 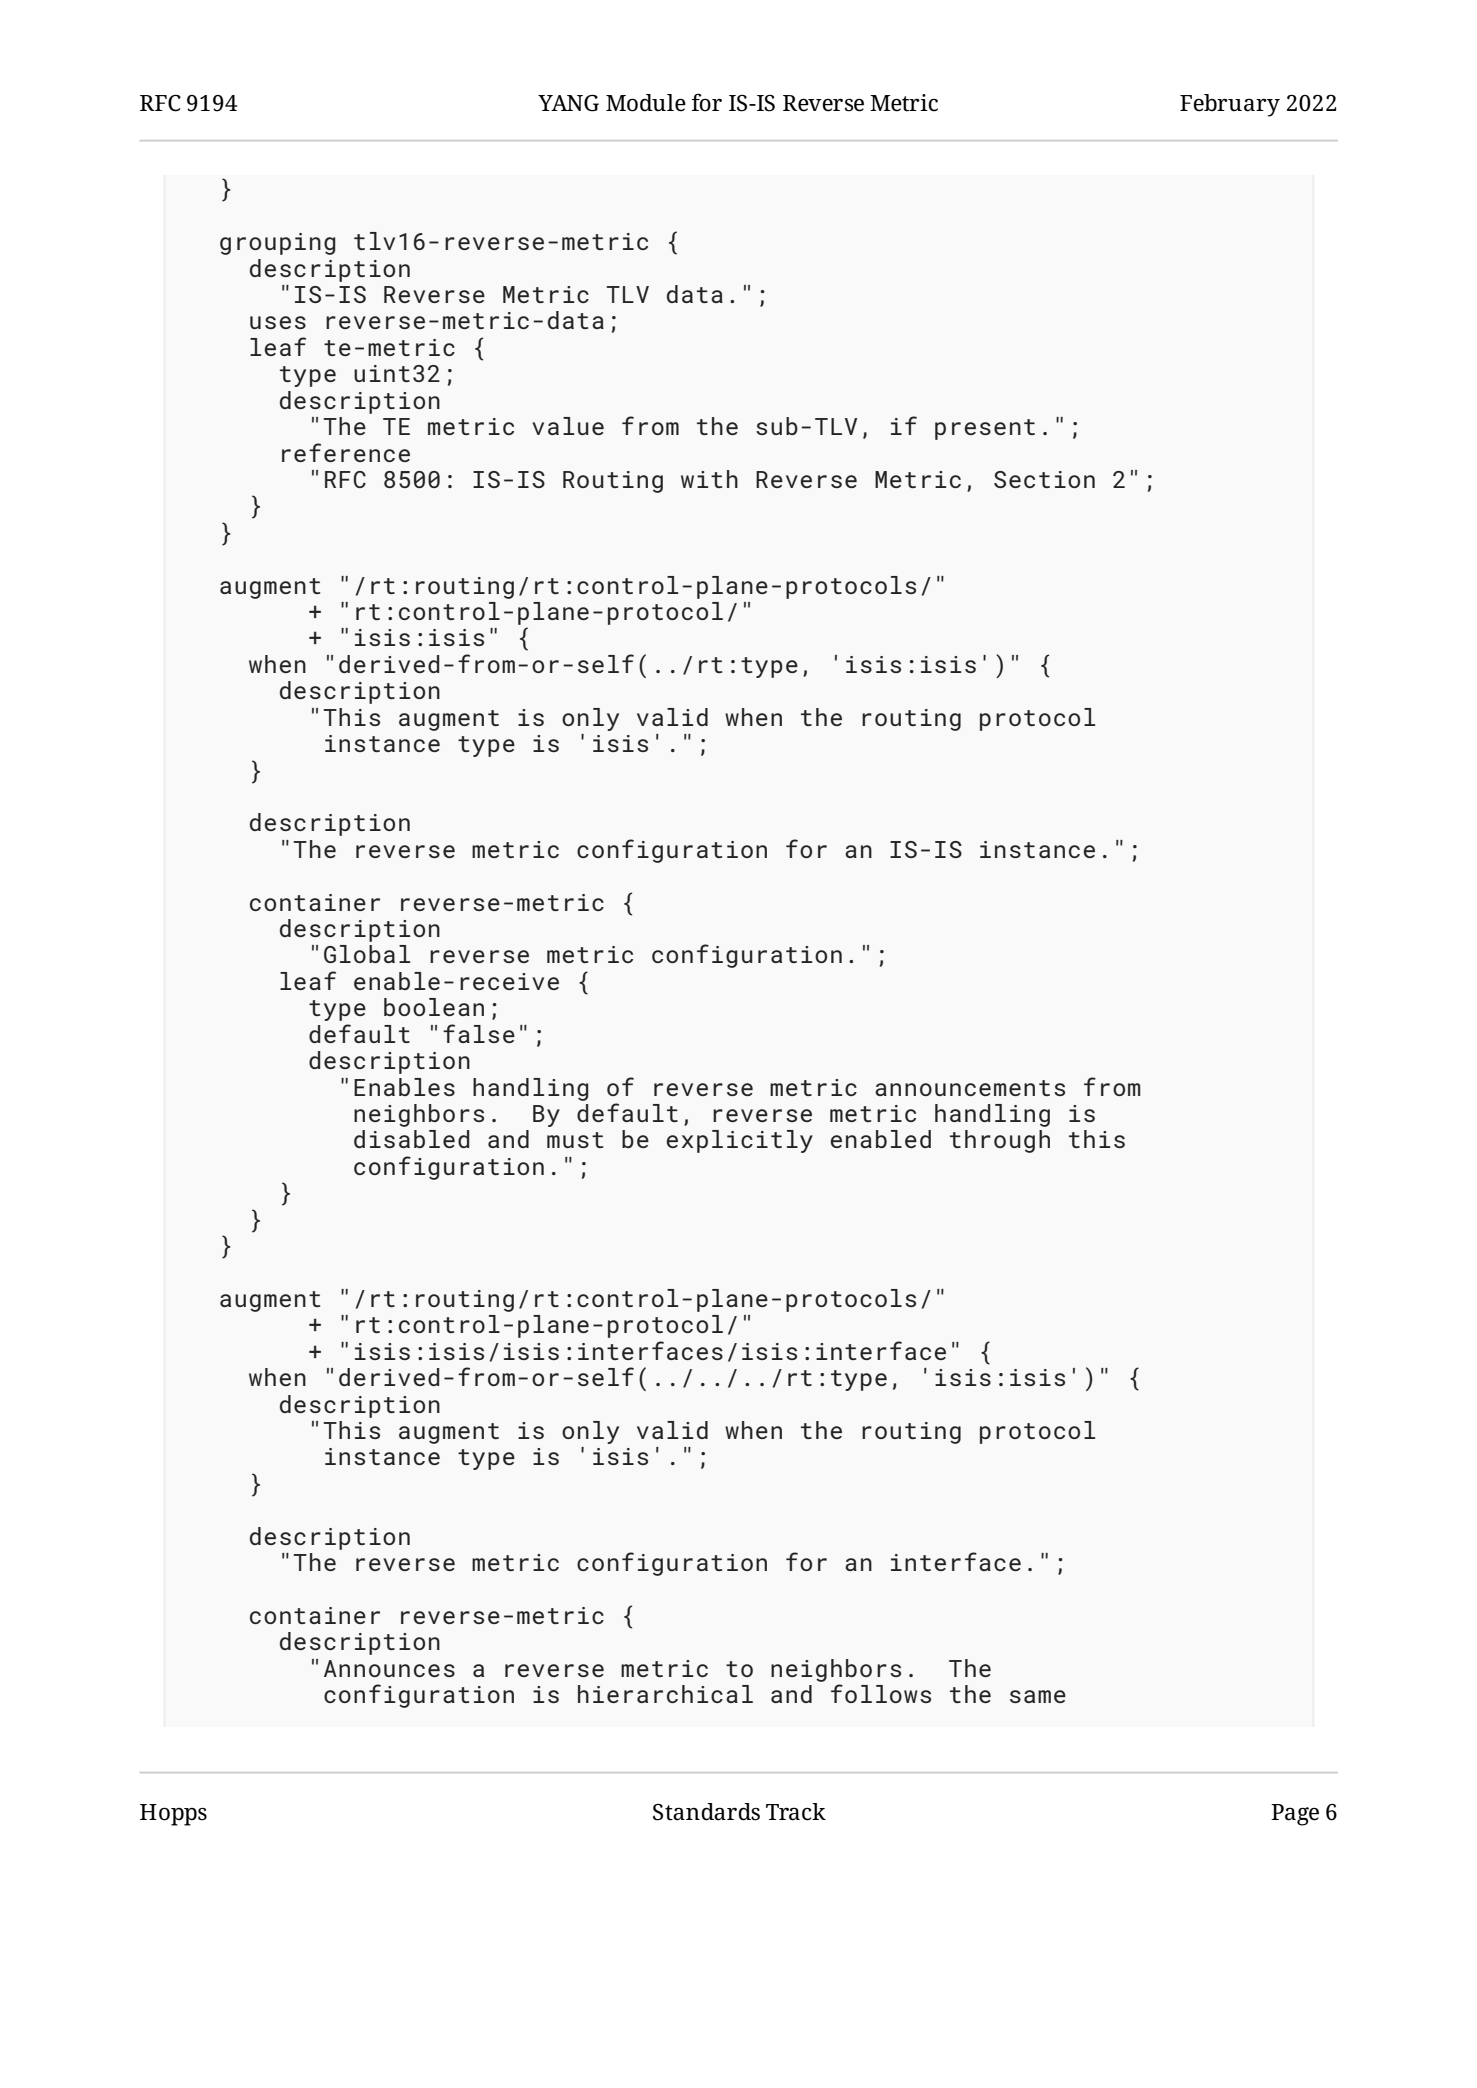 What do you see at coordinates (646, 103) in the screenshot?
I see `Module` at bounding box center [646, 103].
